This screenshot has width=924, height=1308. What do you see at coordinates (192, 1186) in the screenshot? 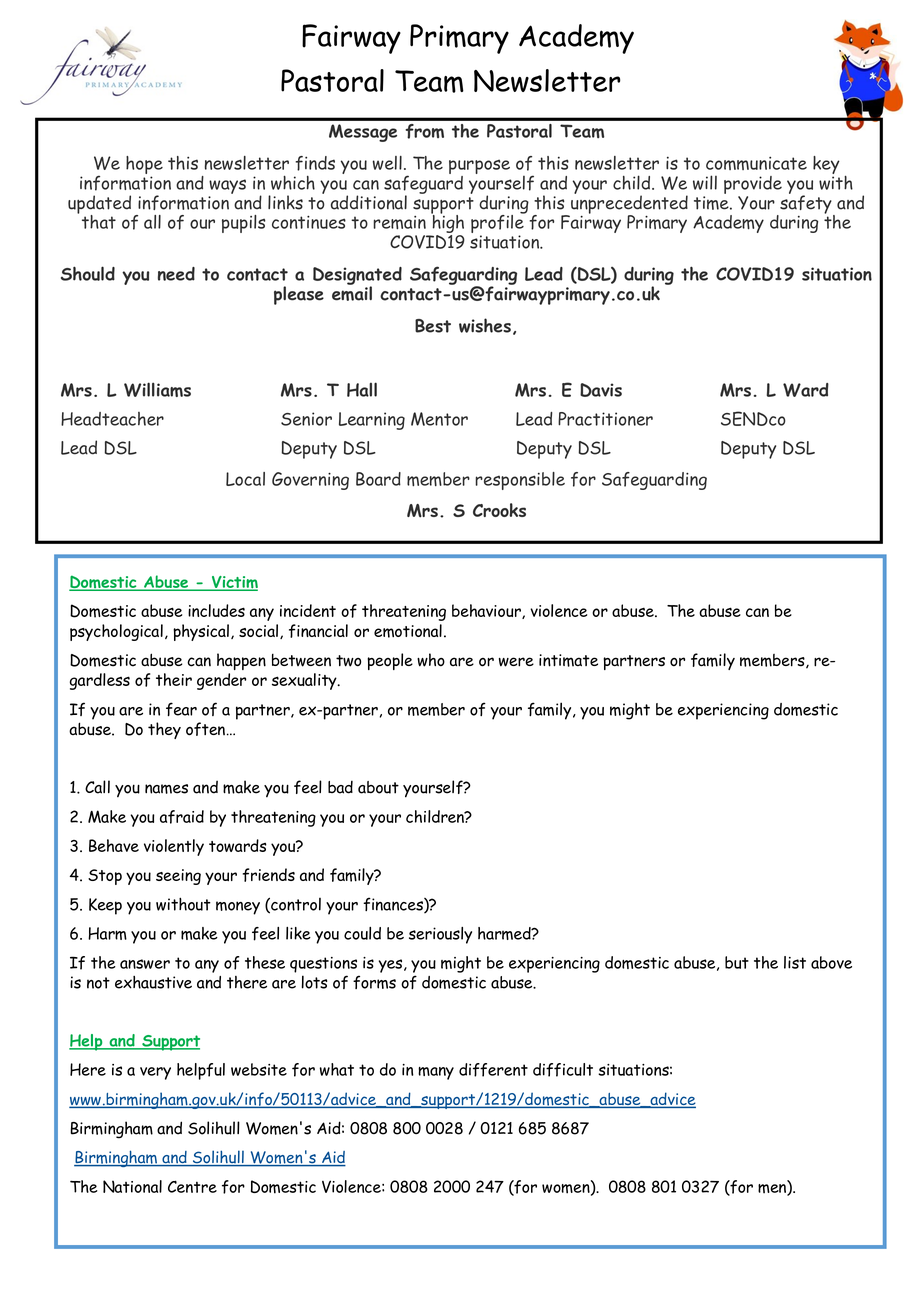
I see `Centre` at bounding box center [192, 1186].
